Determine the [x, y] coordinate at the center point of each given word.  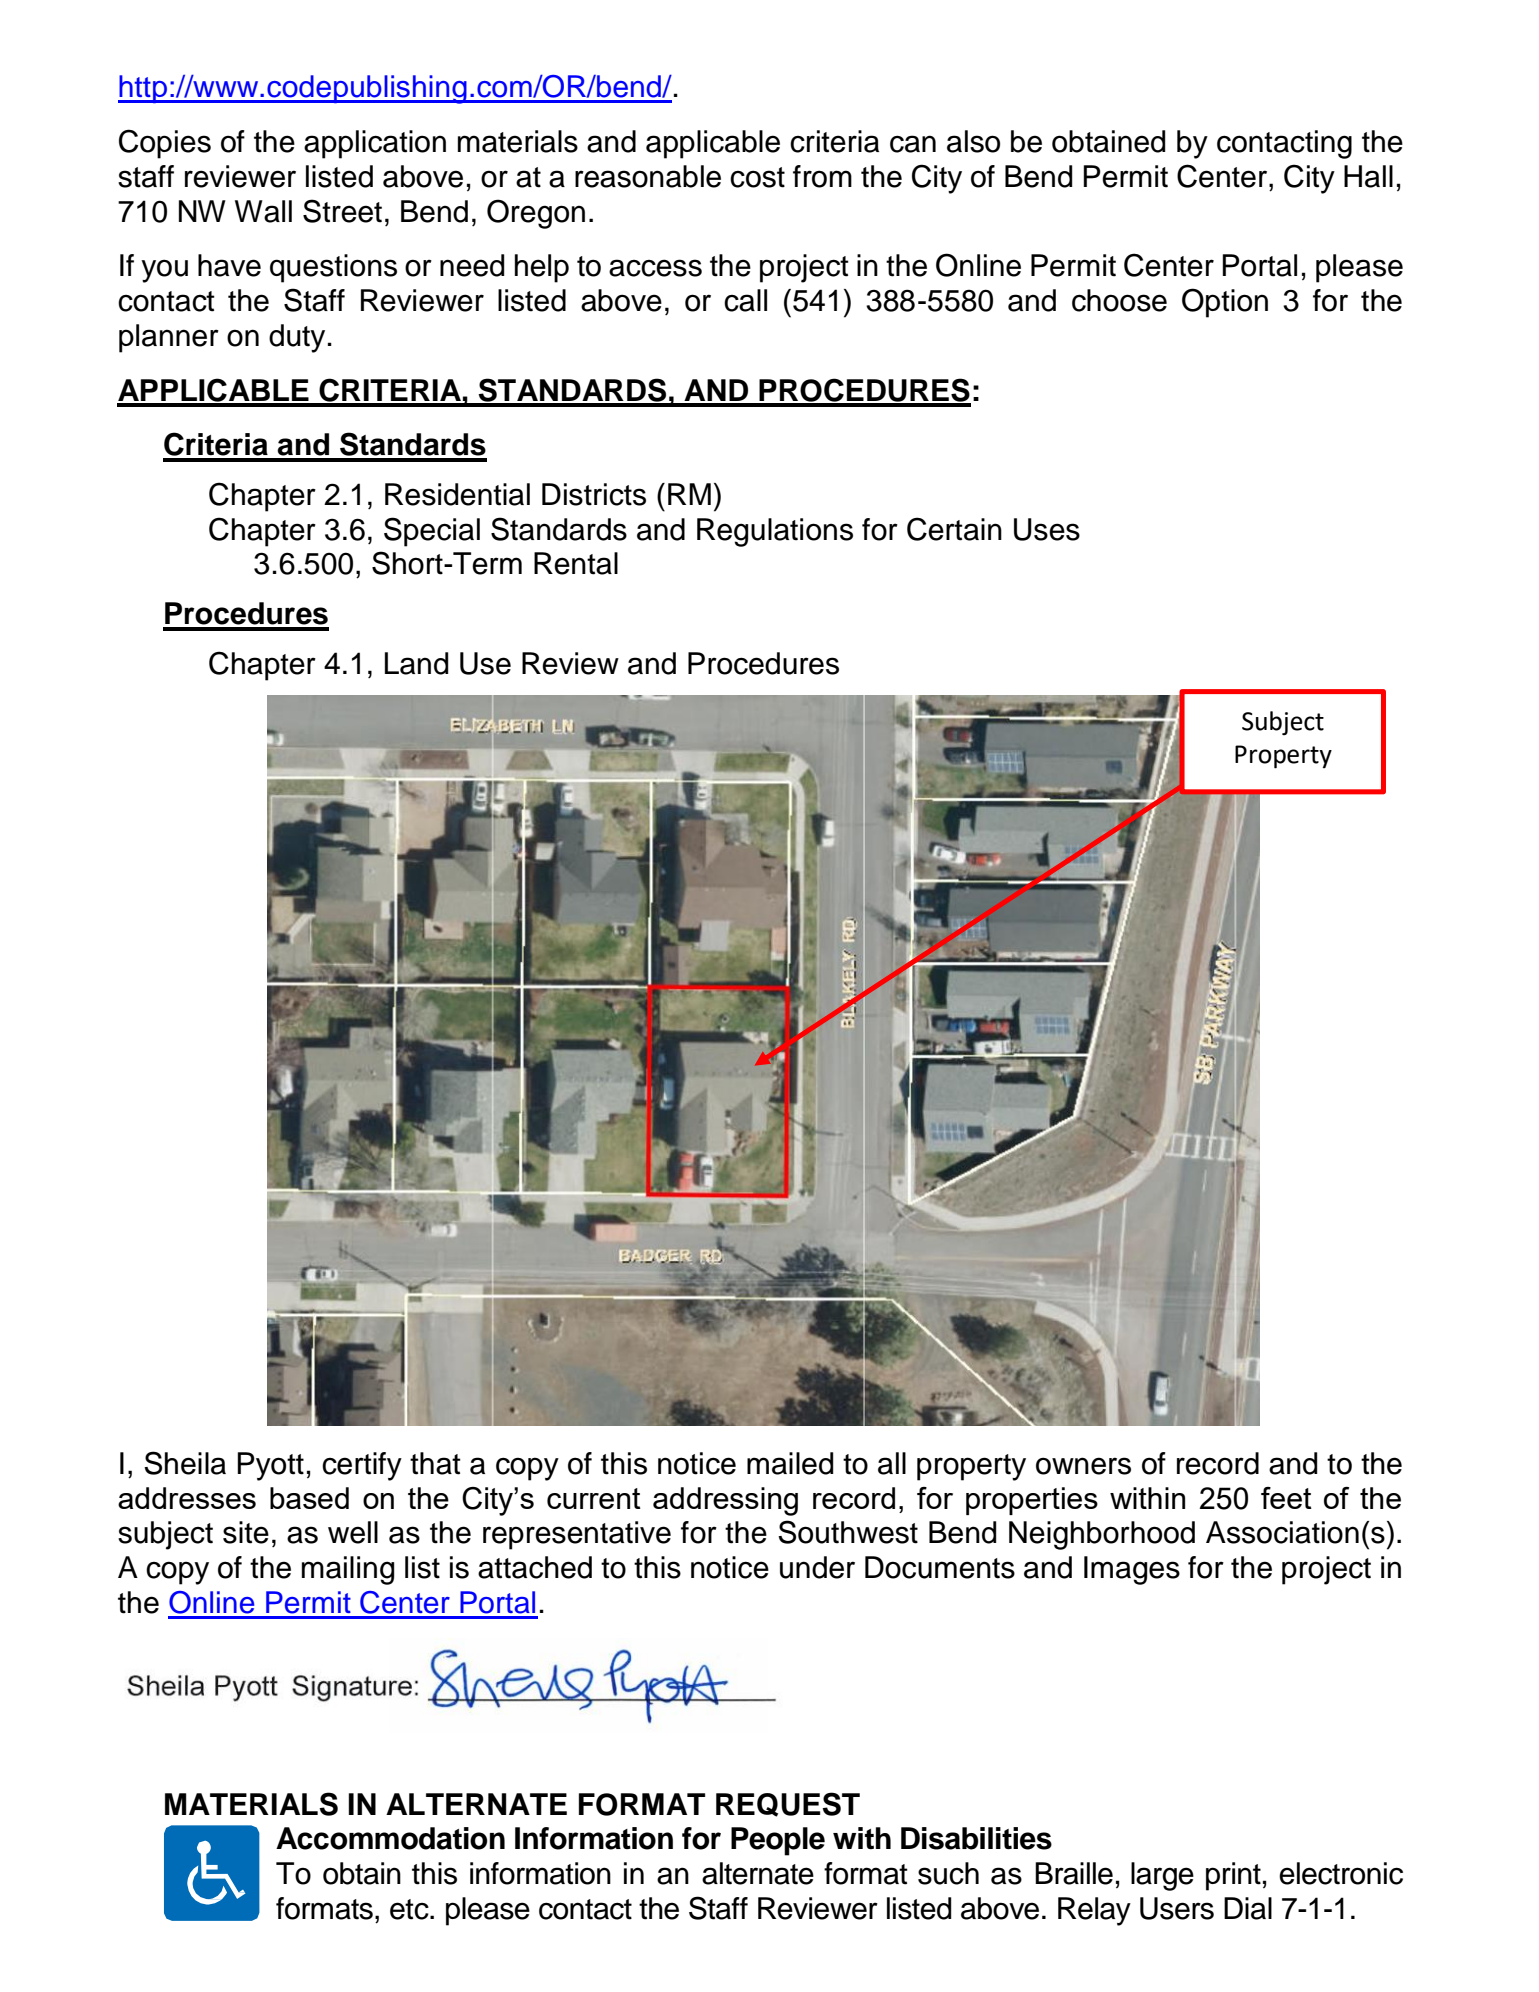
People [778, 1841]
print [1233, 1876]
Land [416, 663]
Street [342, 211]
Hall [1368, 176]
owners [1083, 1466]
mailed [790, 1463]
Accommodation [390, 1838]
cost [757, 177]
